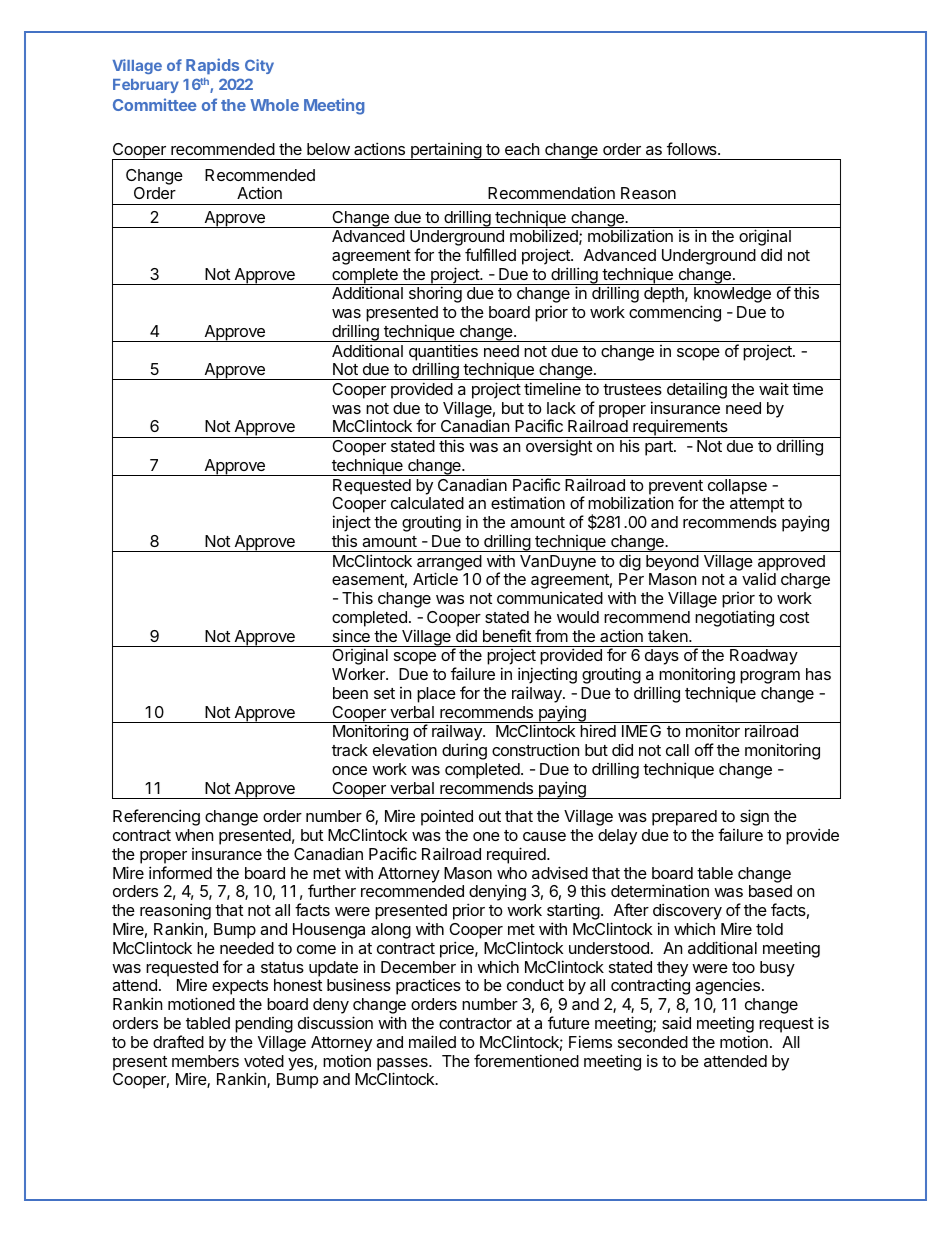 Image resolution: width=952 pixels, height=1233 pixels. What do you see at coordinates (522, 149) in the image?
I see `each` at bounding box center [522, 149].
